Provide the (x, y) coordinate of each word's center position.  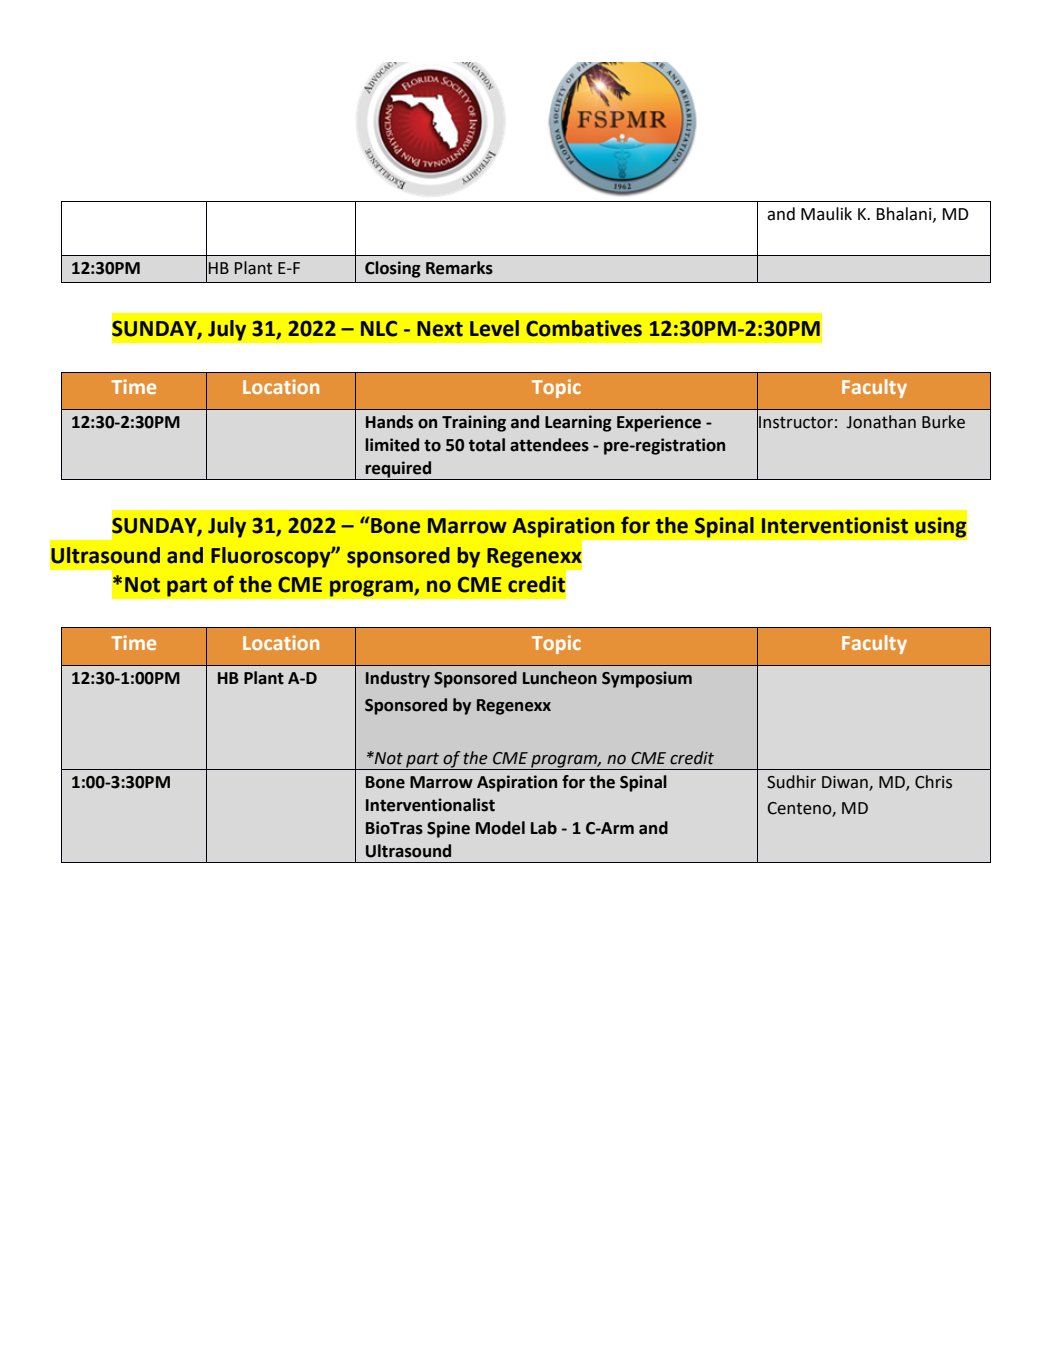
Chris (933, 782)
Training (474, 423)
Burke (943, 422)
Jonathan (881, 422)
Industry (398, 679)
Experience (659, 423)
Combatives (584, 328)
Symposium (647, 679)
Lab (544, 828)
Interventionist (835, 525)
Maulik (826, 214)
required (399, 470)
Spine (448, 829)
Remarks (459, 268)
